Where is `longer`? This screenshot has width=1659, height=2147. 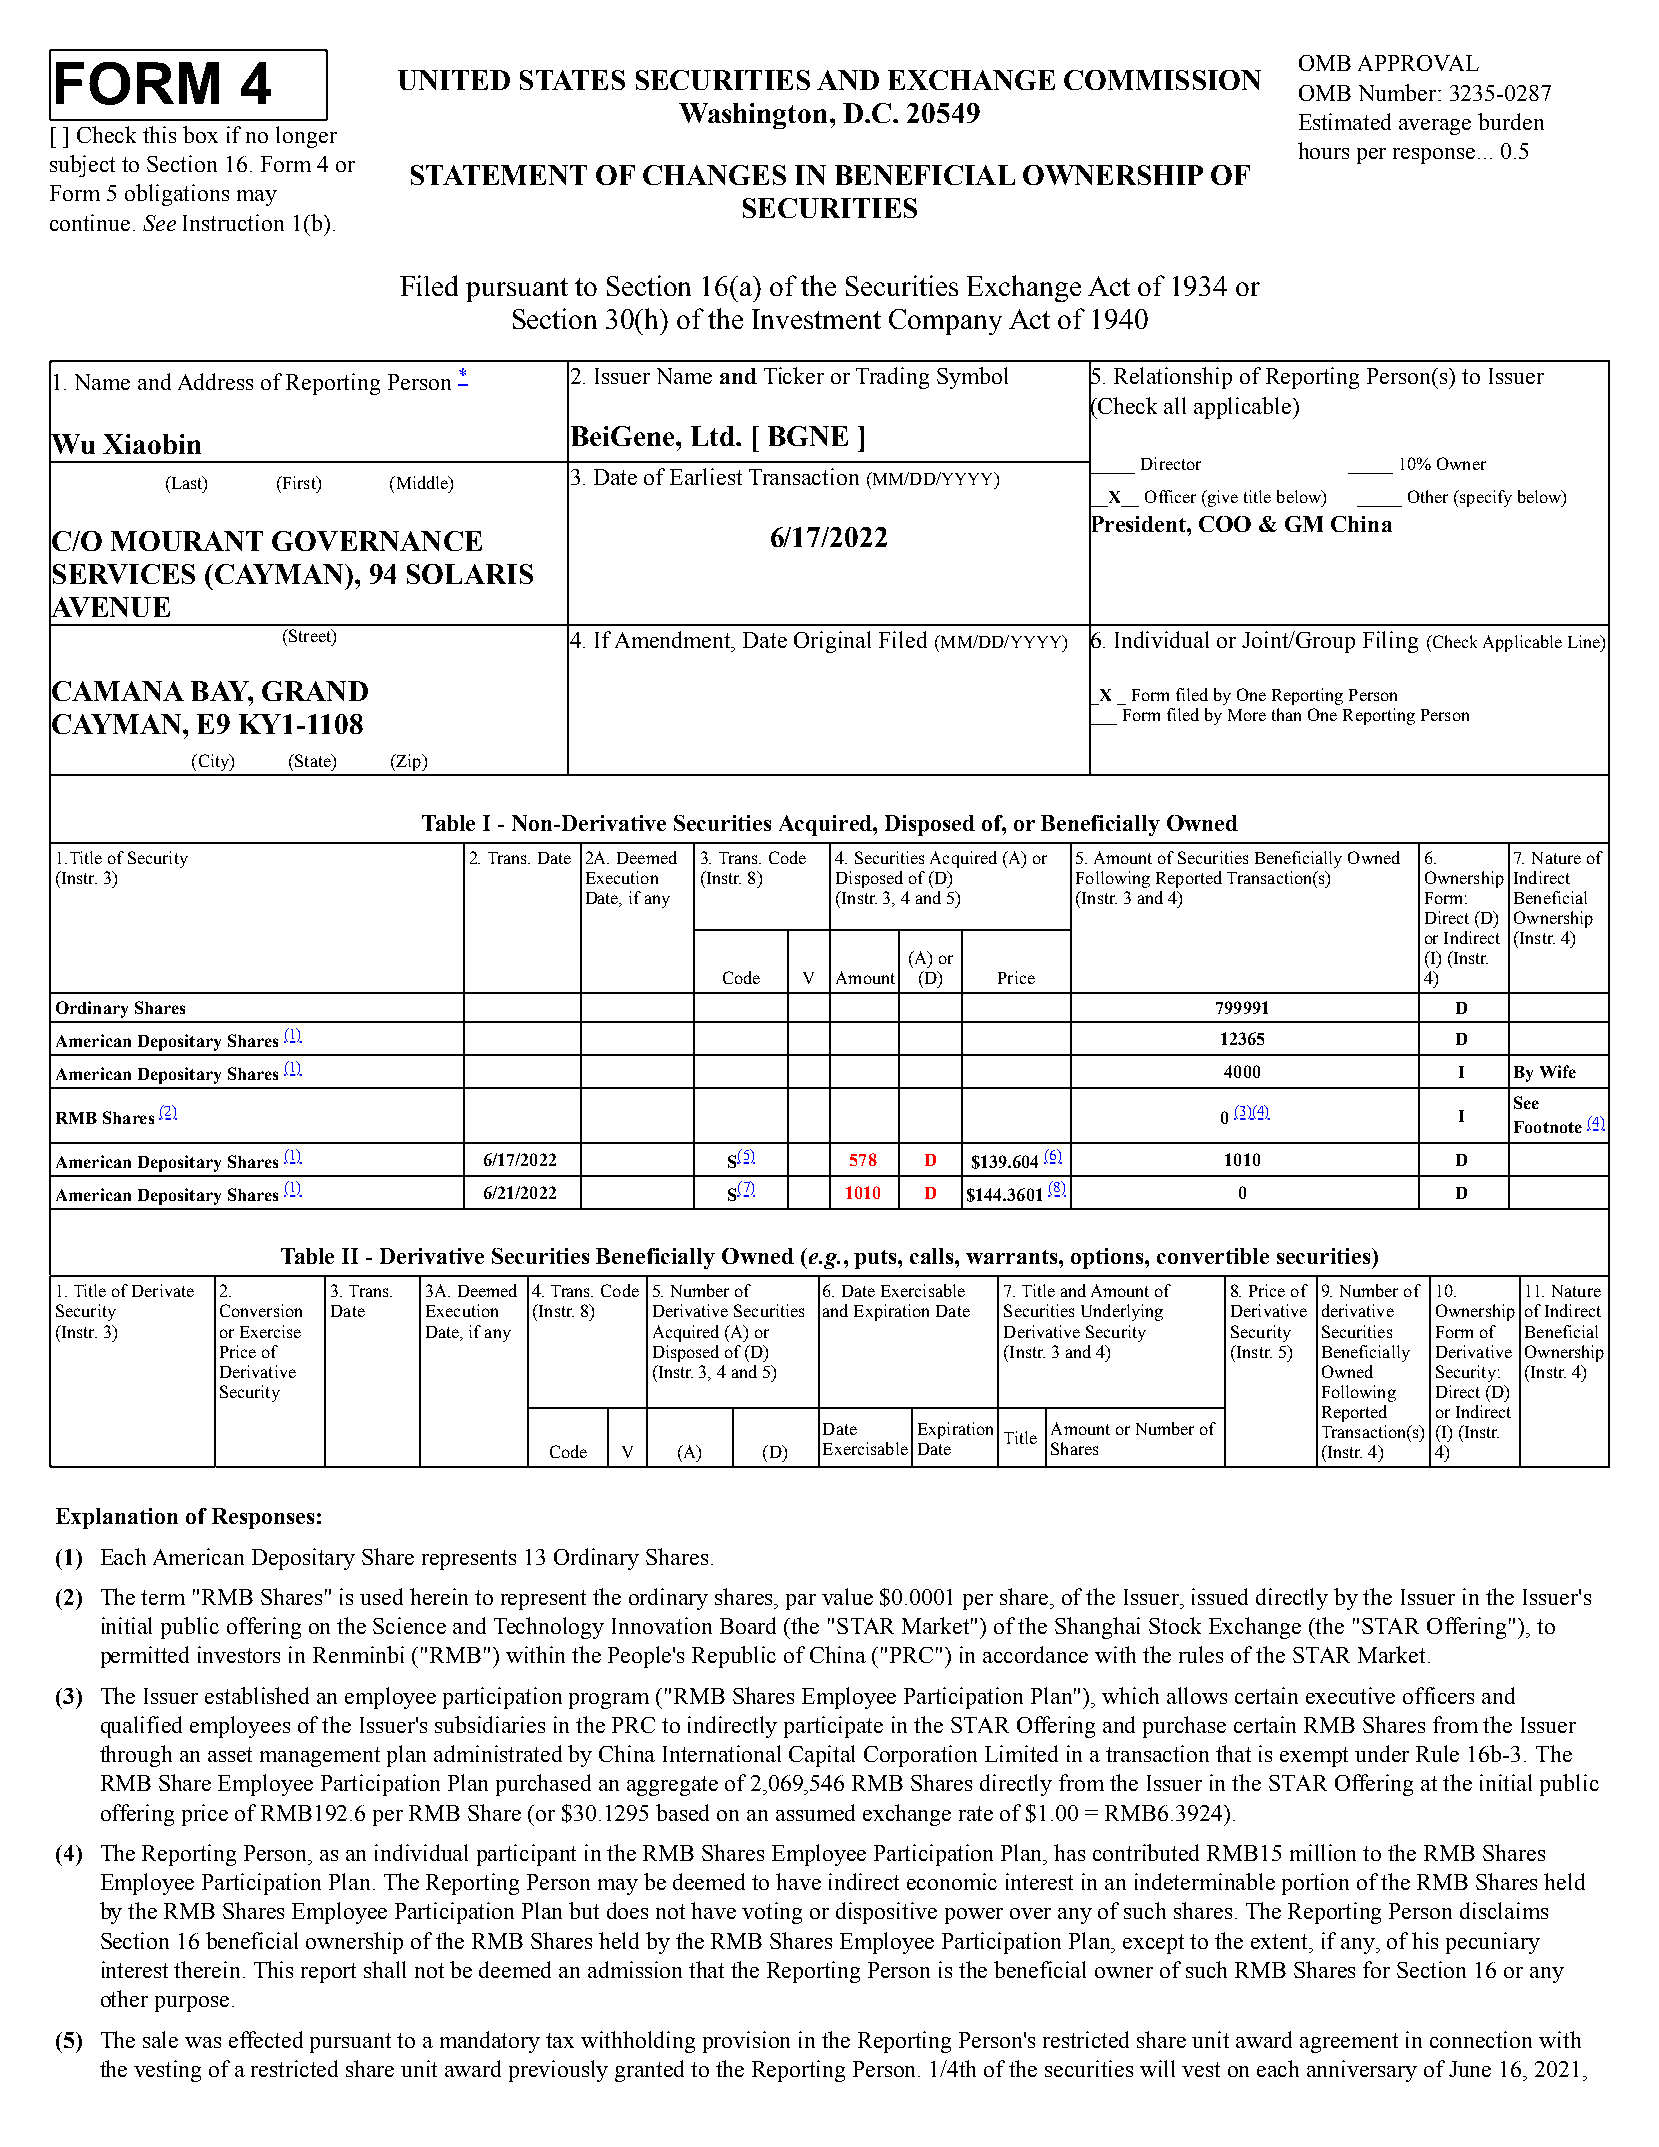
longer is located at coordinates (306, 137).
